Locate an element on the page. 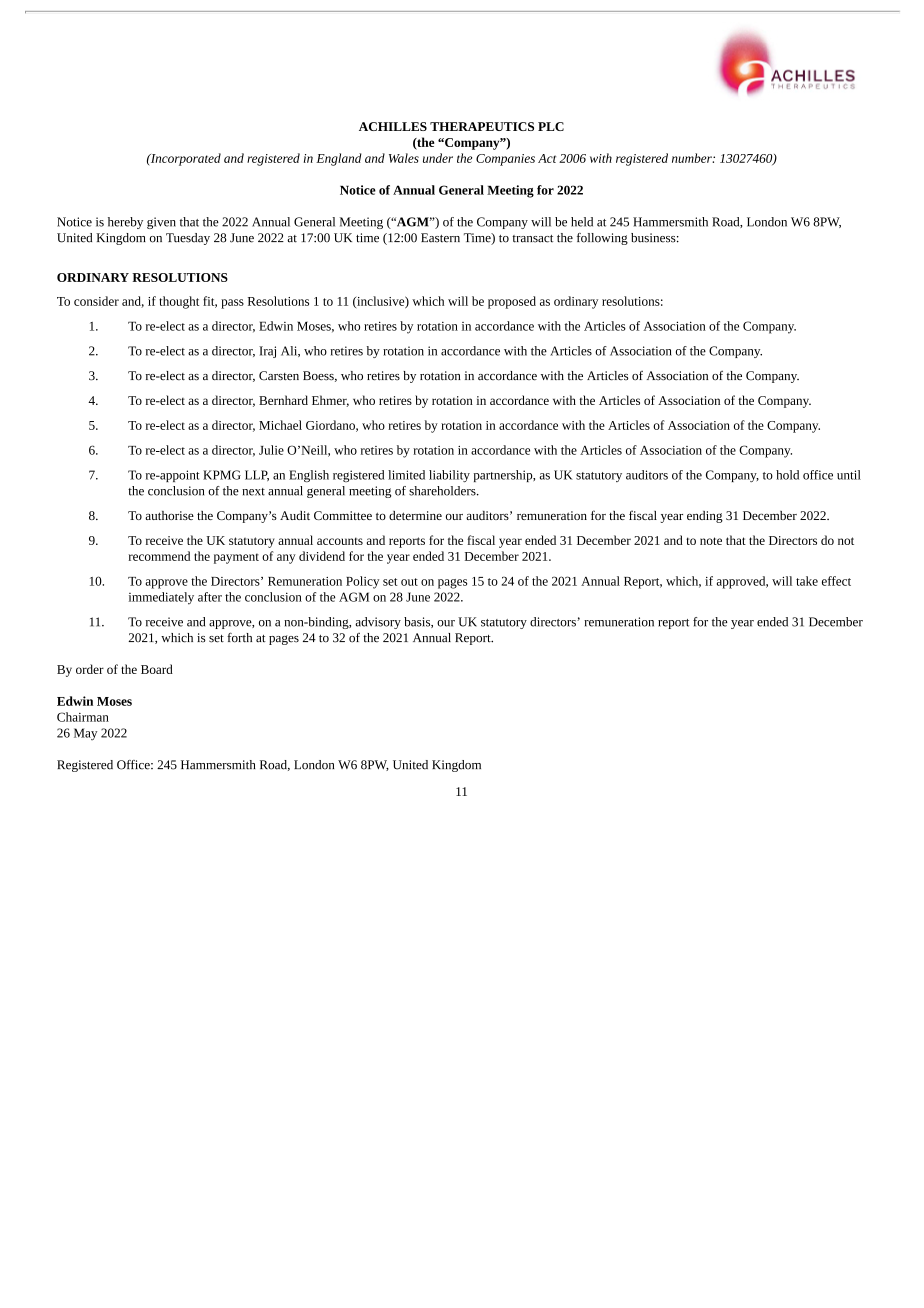  proposed is located at coordinates (512, 302).
